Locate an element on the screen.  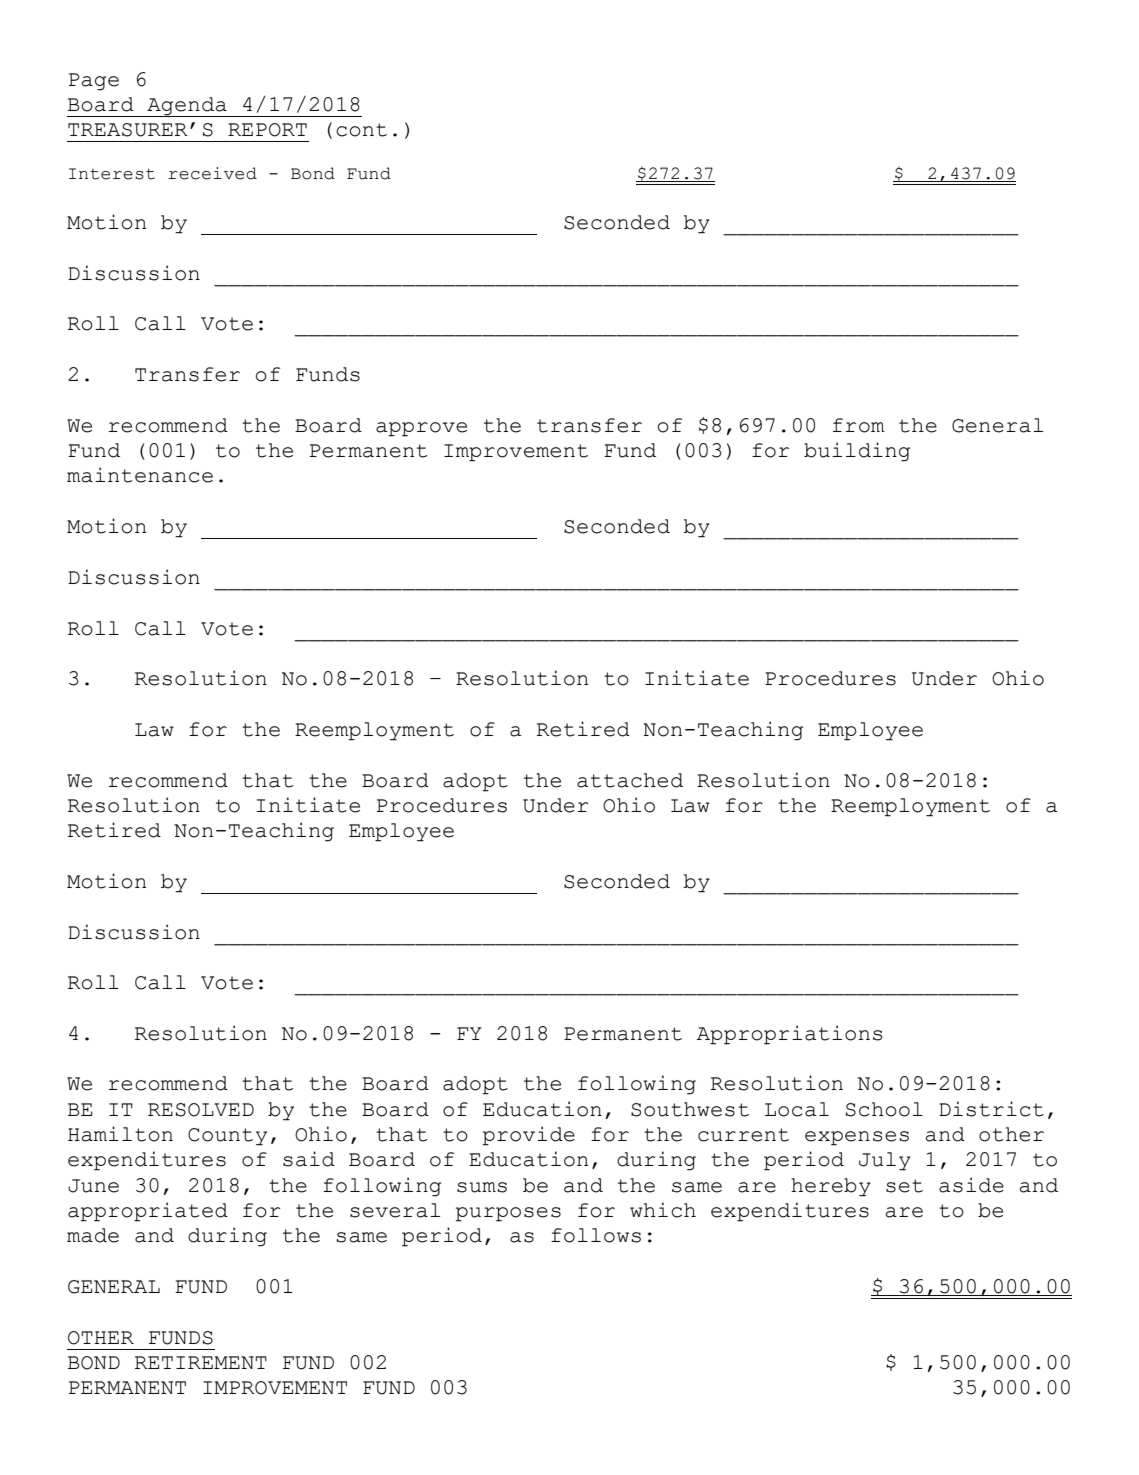
RETIREMENT is located at coordinates (201, 1362).
